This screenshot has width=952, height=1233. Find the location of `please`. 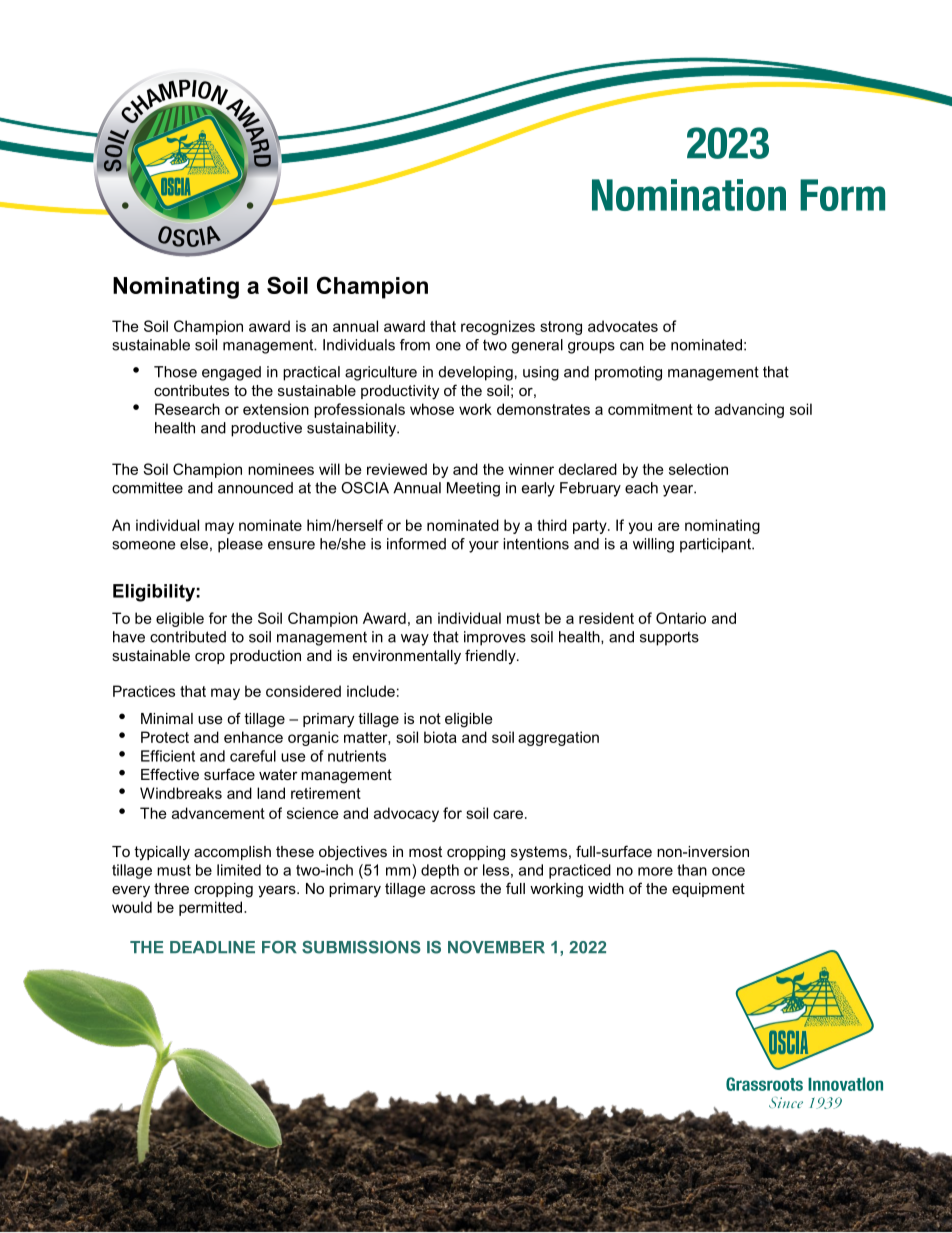

please is located at coordinates (240, 545).
